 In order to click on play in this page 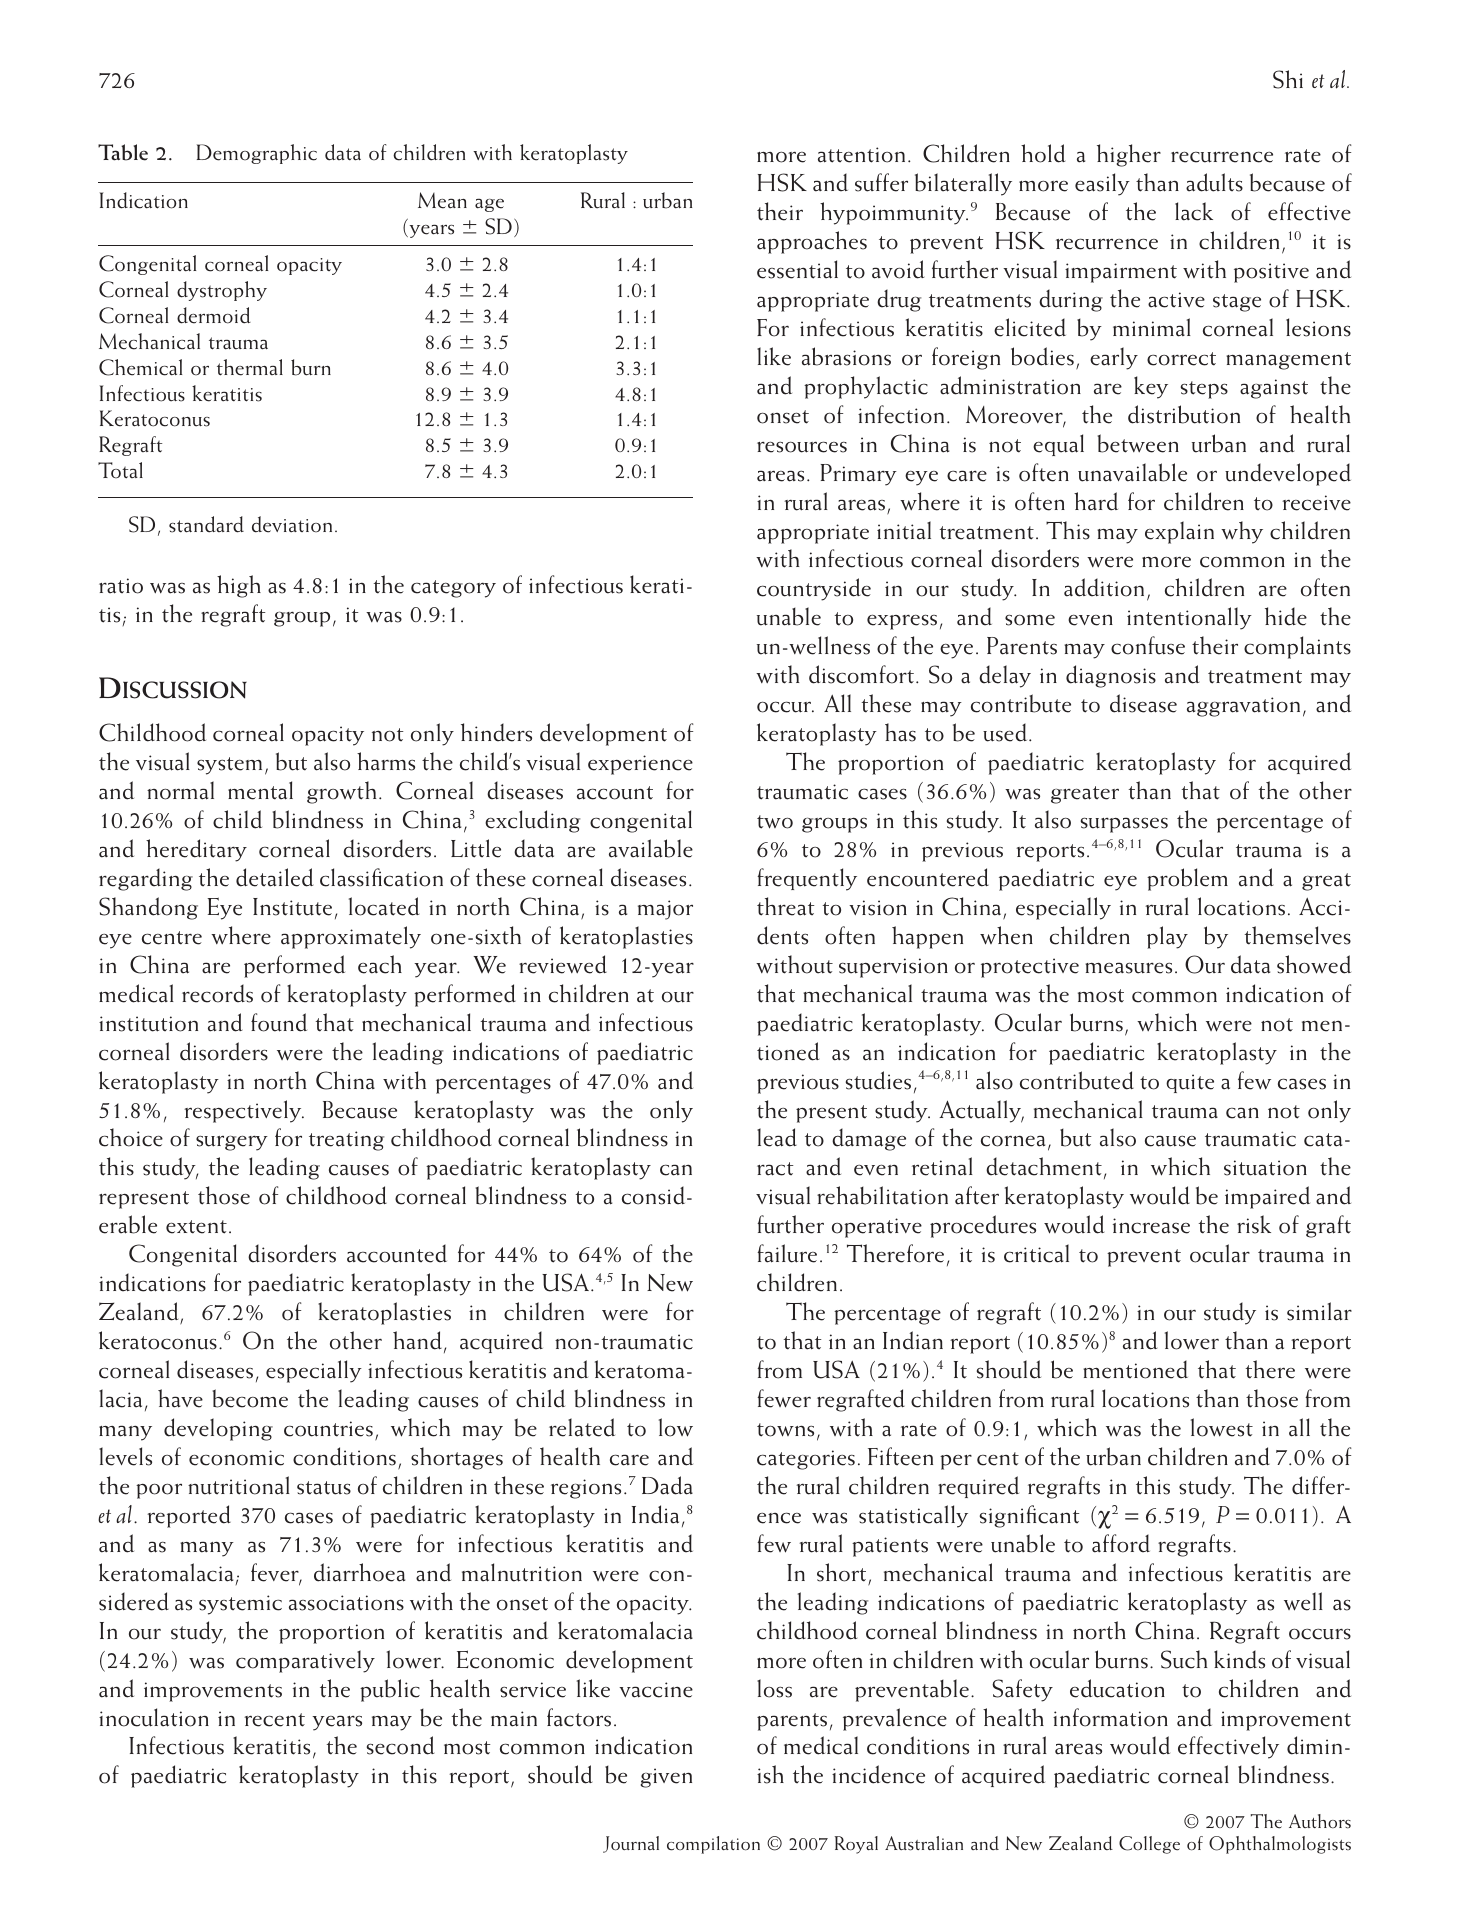, I will do `click(1167, 937)`.
